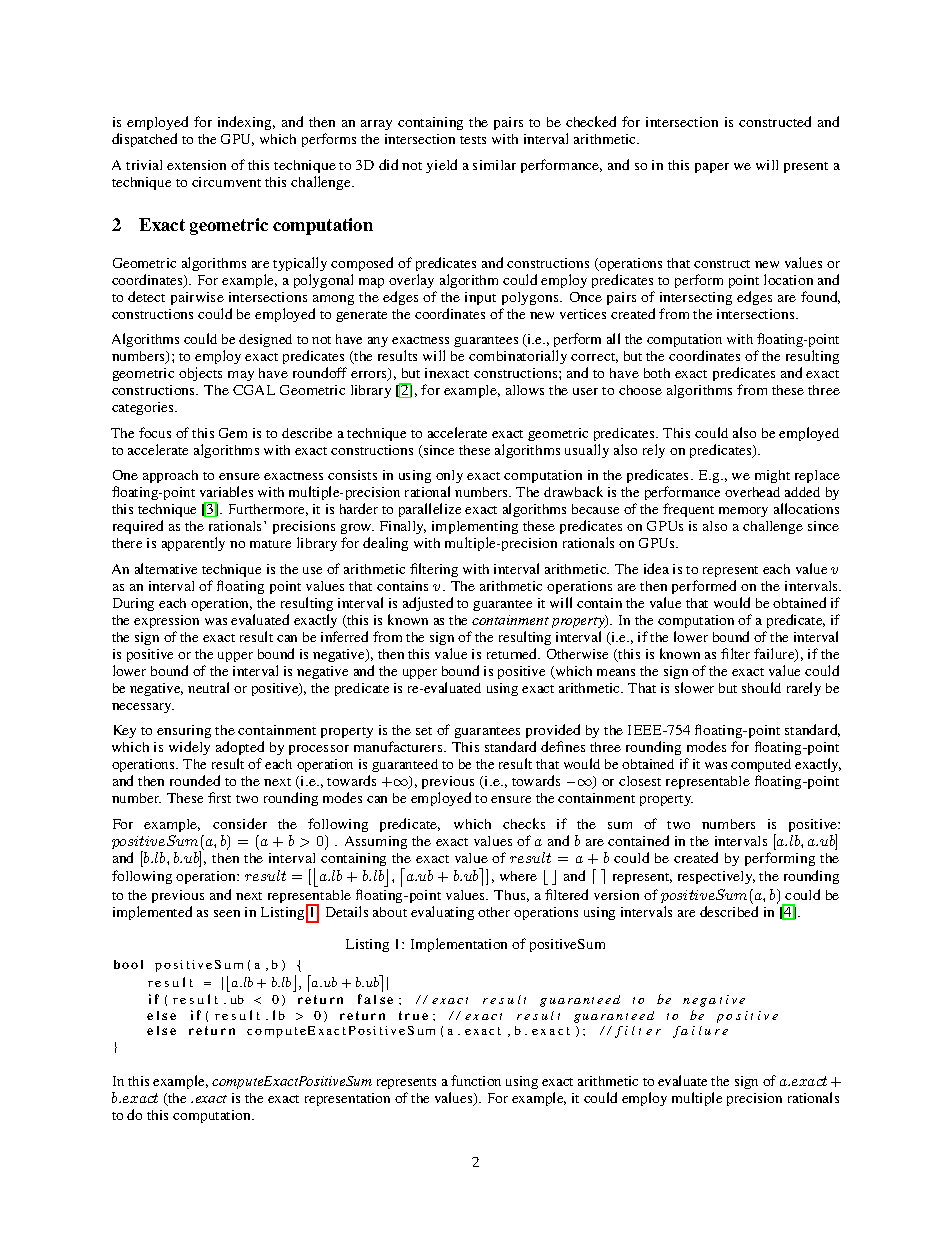 This document has height=1233, width=952. What do you see at coordinates (196, 165) in the document?
I see `extension` at bounding box center [196, 165].
